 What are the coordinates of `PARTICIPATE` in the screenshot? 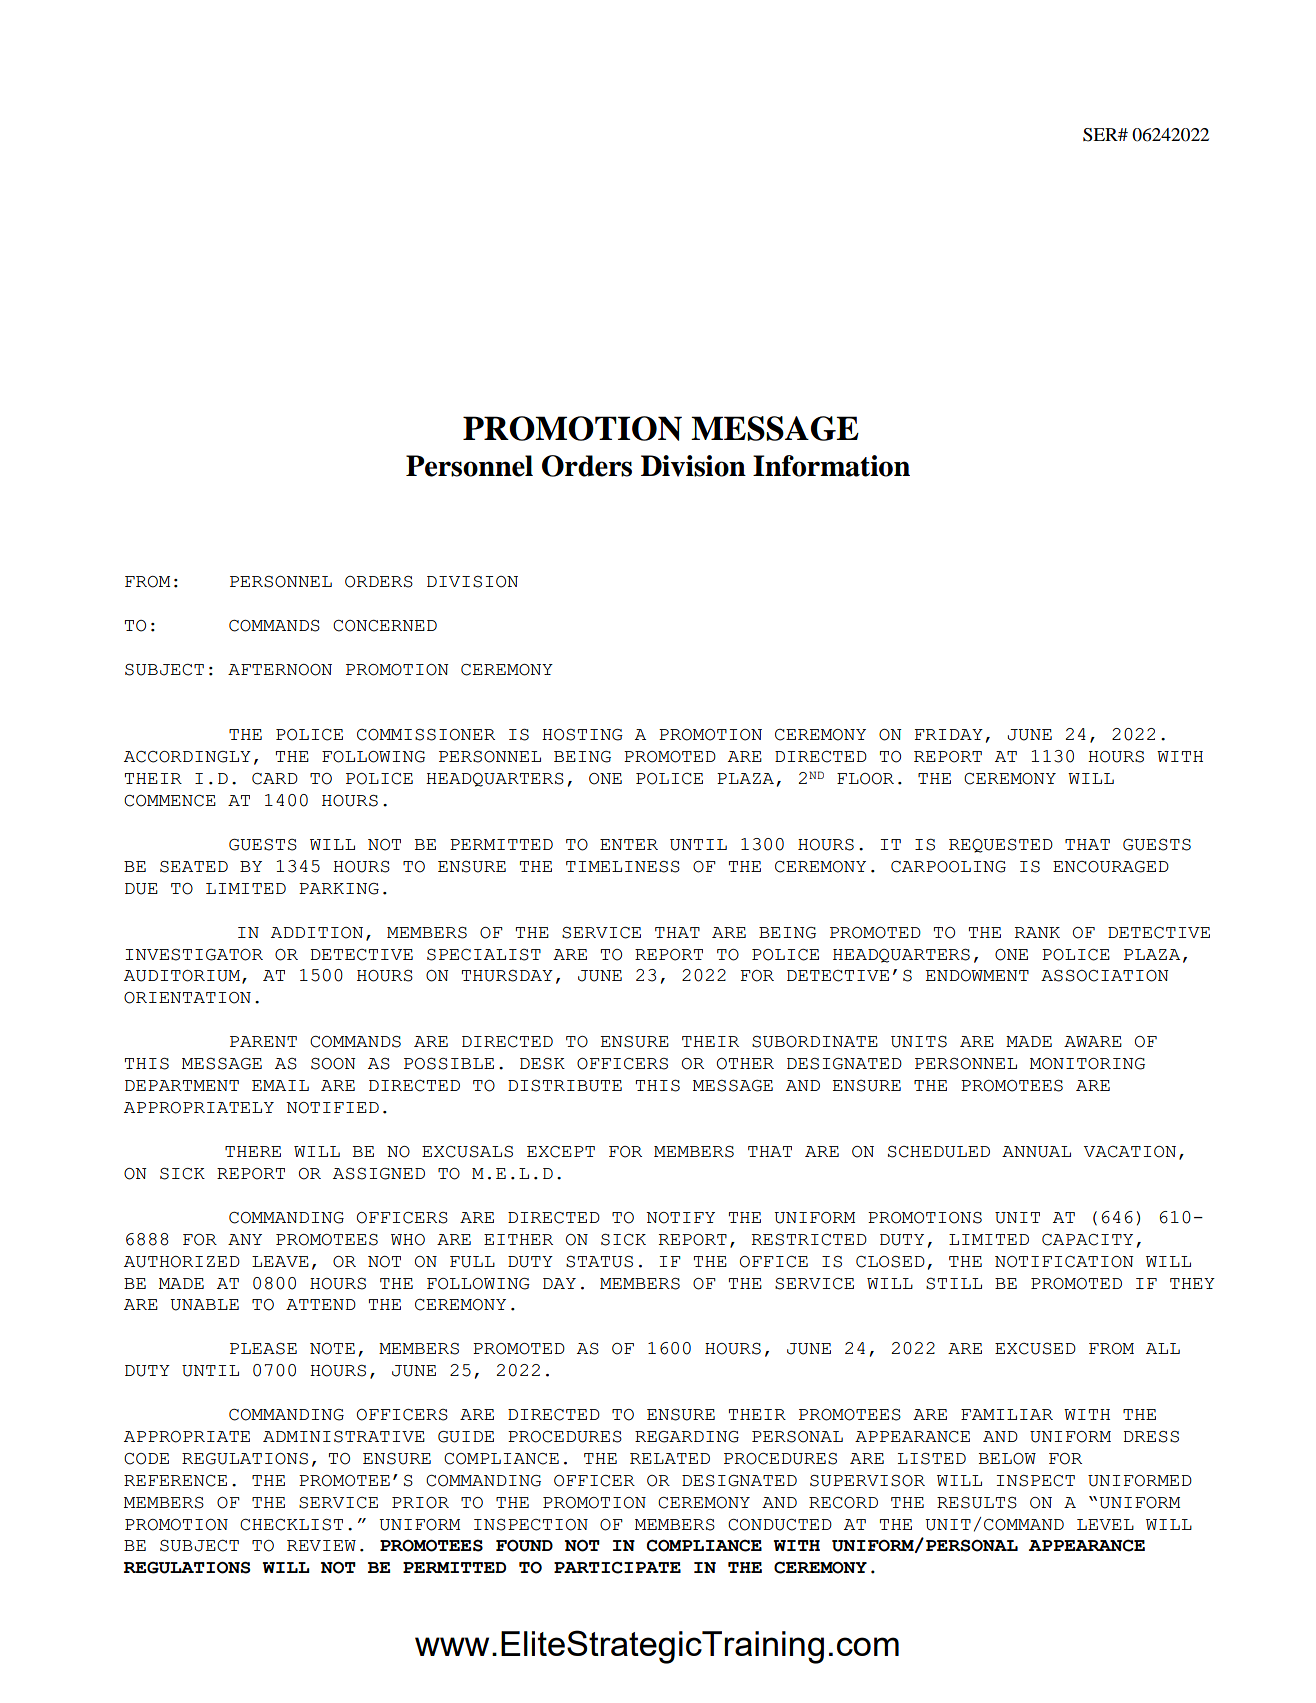 It's located at (617, 1568).
